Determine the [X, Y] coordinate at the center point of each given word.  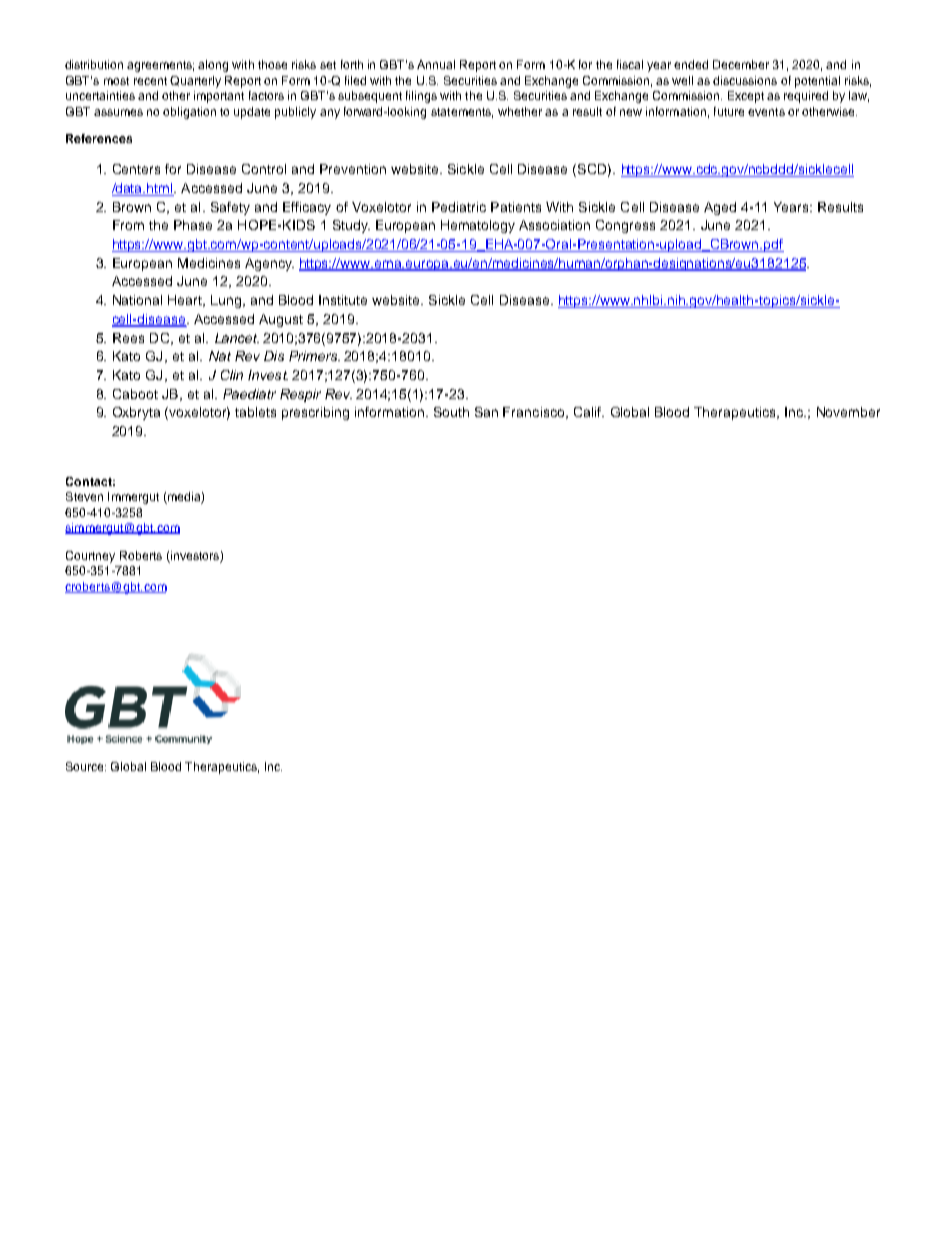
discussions [745, 80]
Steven [84, 496]
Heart [186, 301]
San [486, 412]
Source [86, 766]
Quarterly [195, 82]
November [848, 412]
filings [421, 97]
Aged [720, 208]
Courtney [90, 557]
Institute [343, 300]
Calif [588, 412]
